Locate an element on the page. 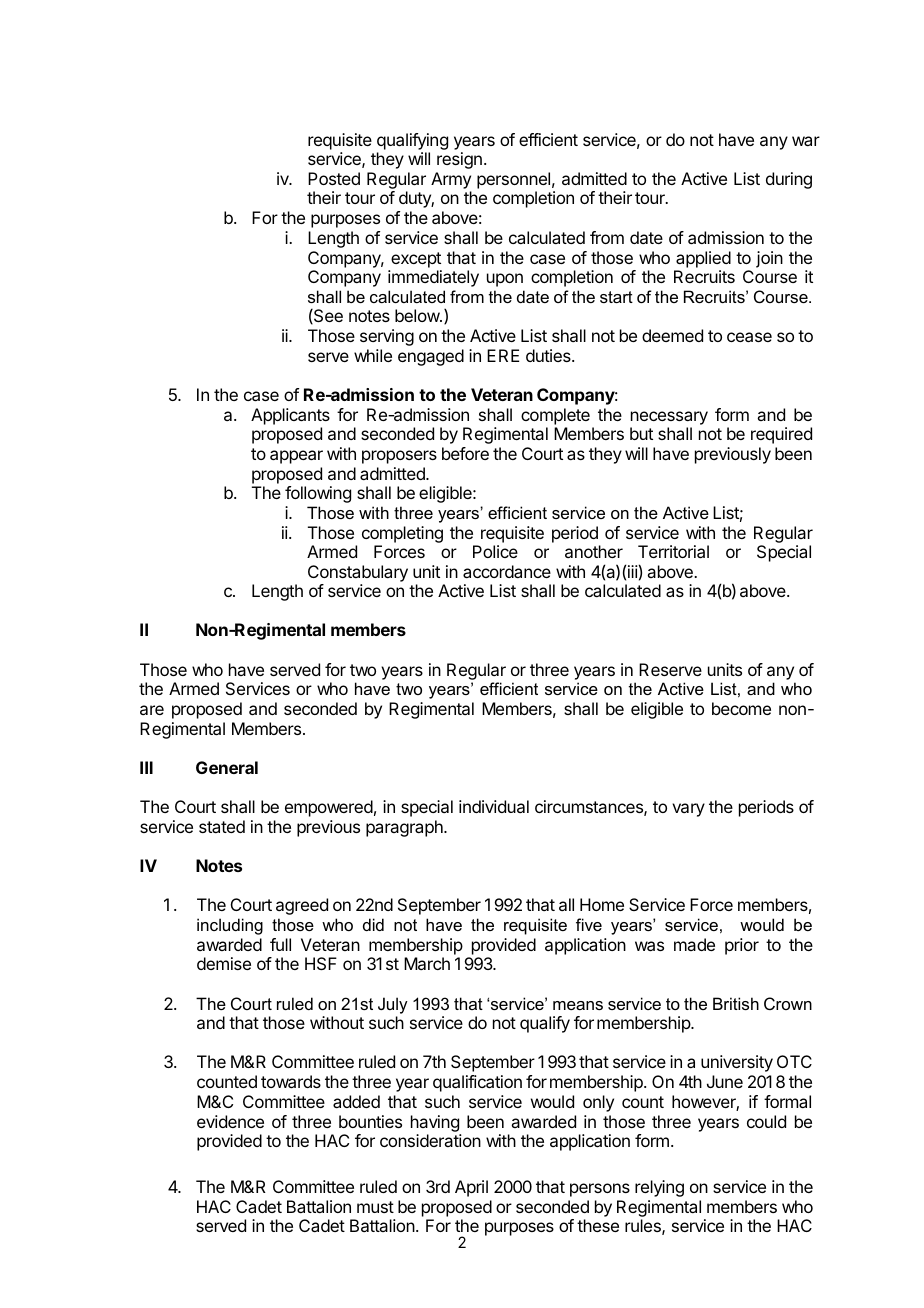 The height and width of the page is (1308, 924). individual is located at coordinates (494, 806).
